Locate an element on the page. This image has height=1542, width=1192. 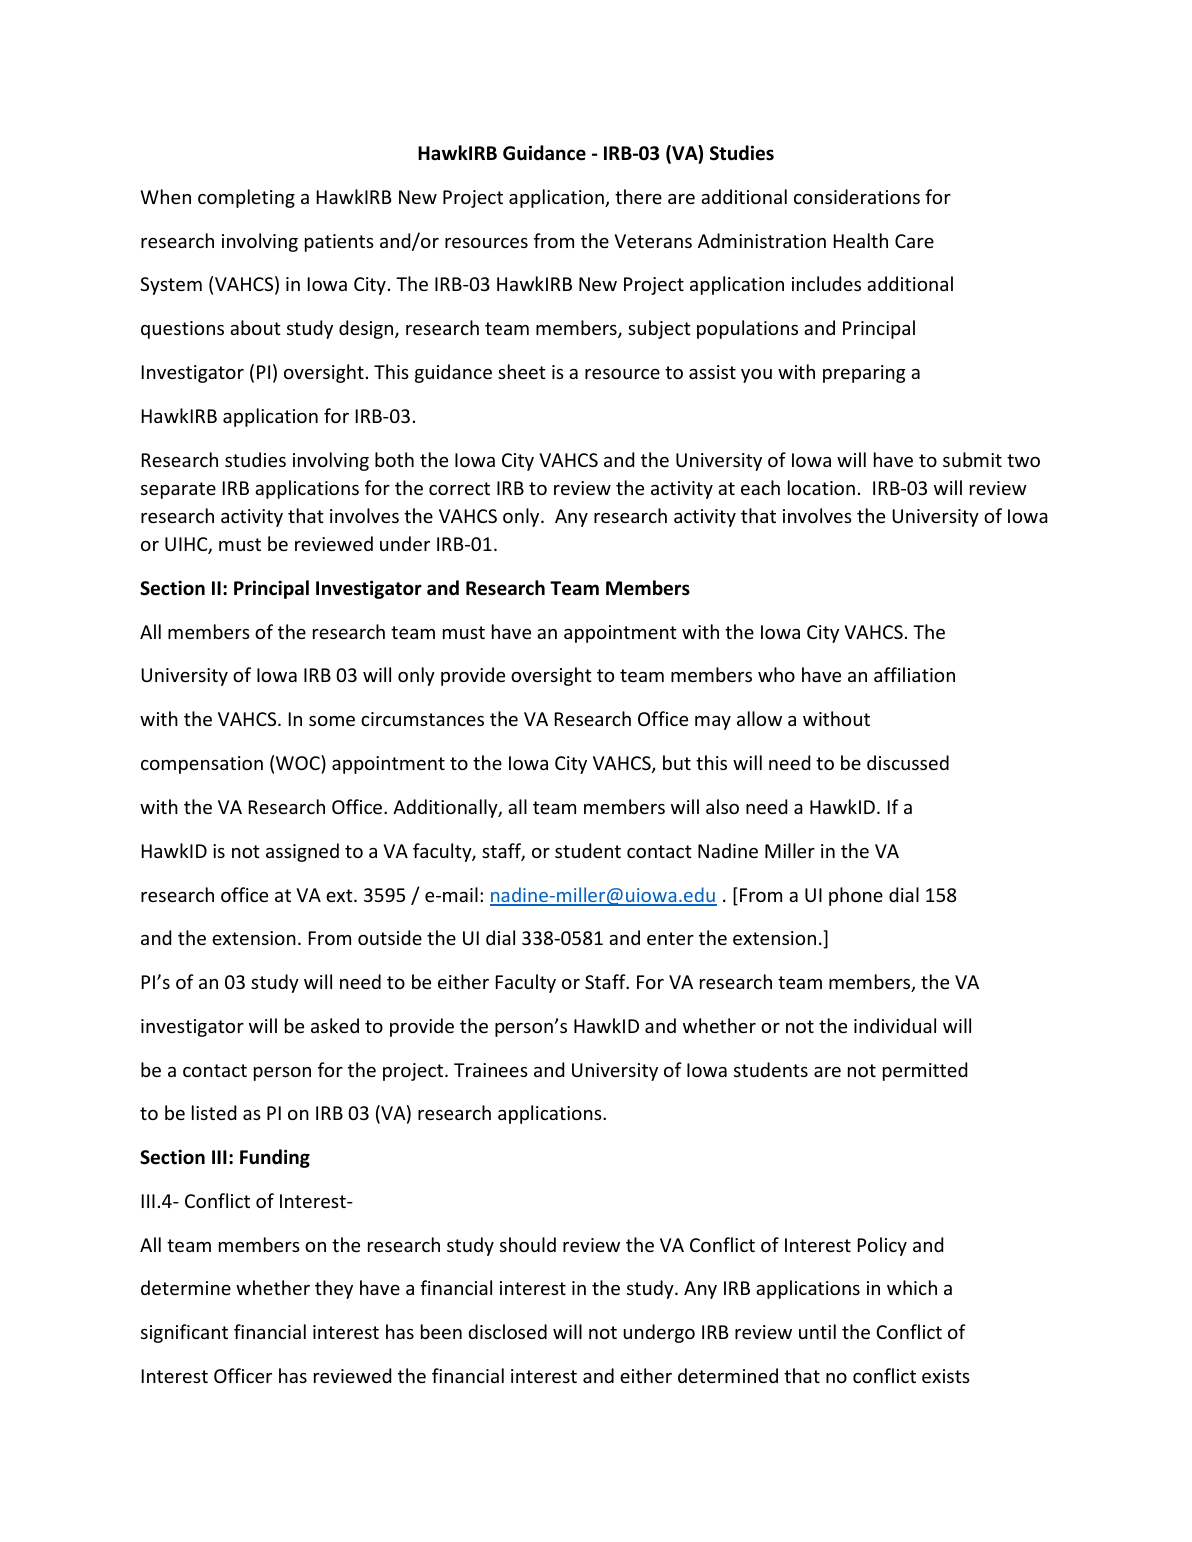
Care is located at coordinates (914, 241).
